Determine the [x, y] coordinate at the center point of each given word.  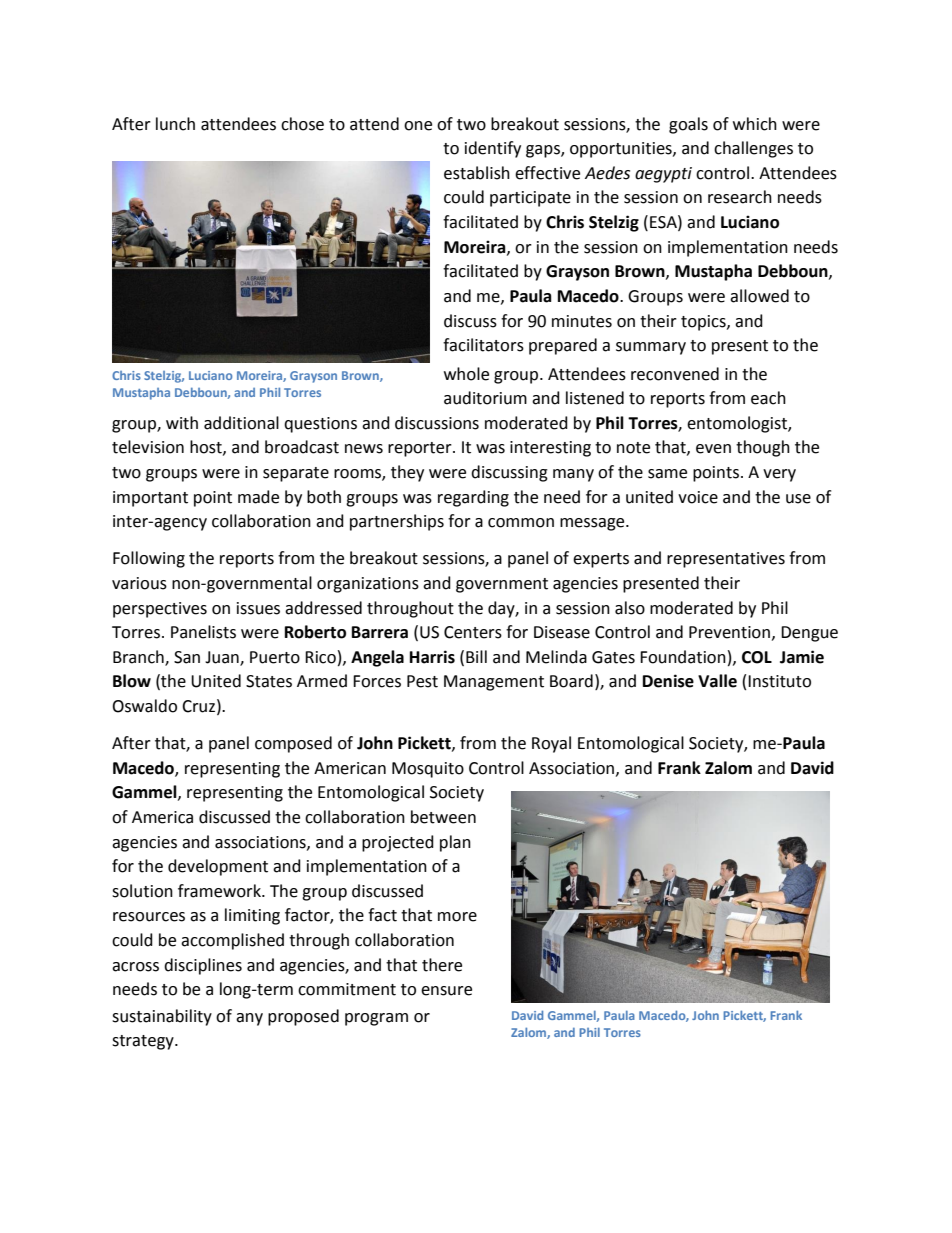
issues [258, 608]
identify [493, 149]
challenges [753, 149]
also [630, 608]
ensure [446, 991]
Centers [473, 632]
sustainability [162, 1017]
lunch [175, 124]
